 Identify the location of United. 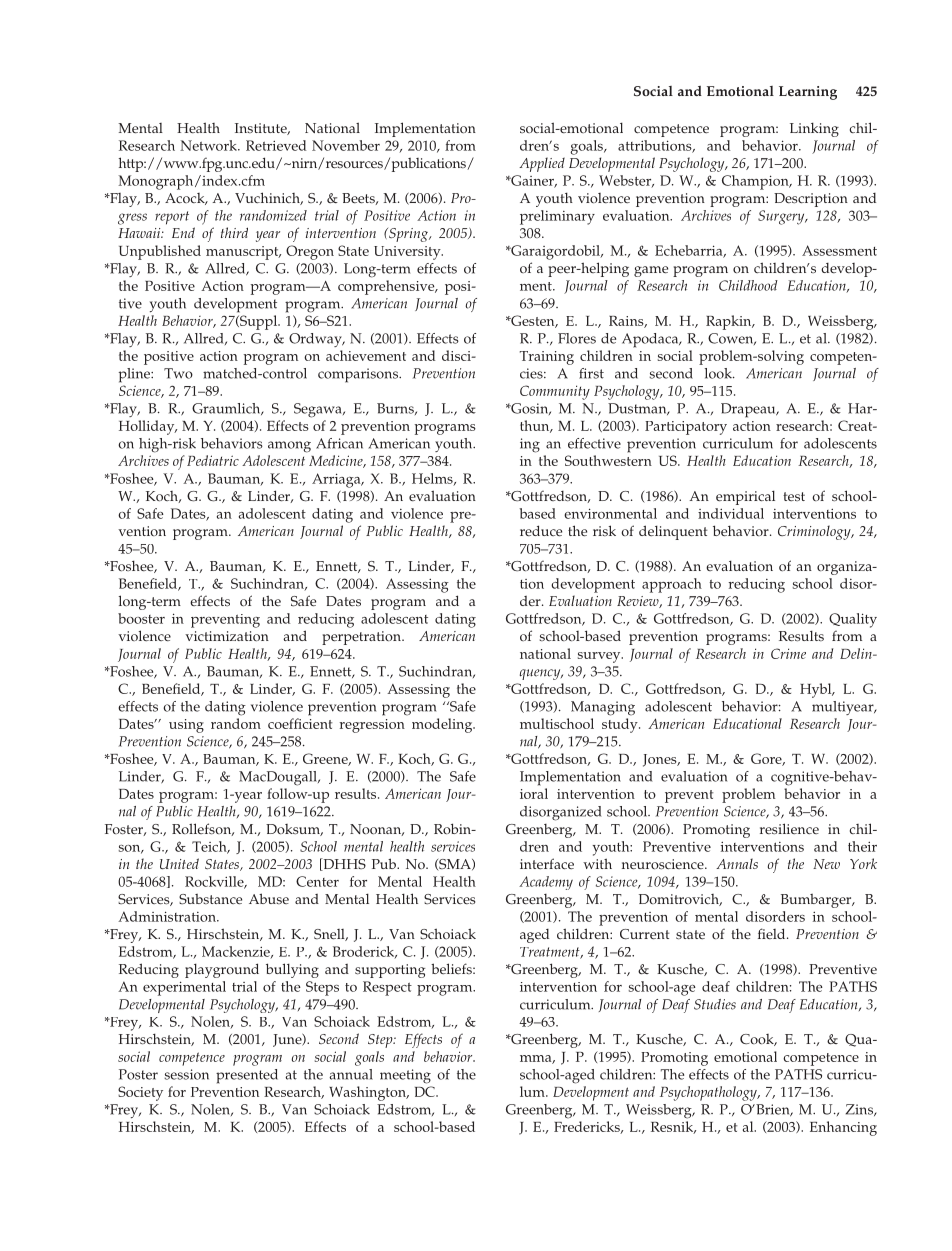
(179, 863).
